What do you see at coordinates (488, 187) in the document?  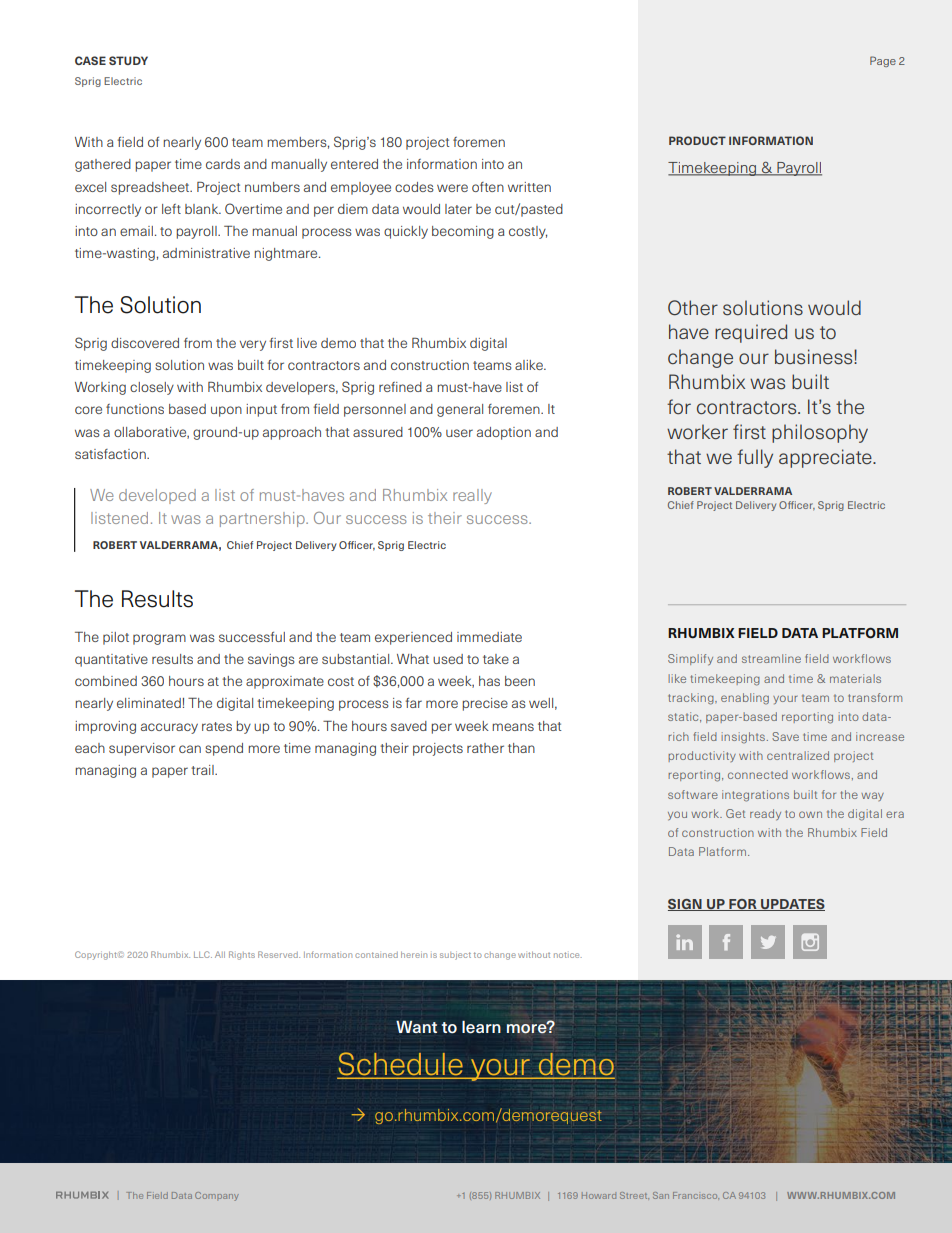 I see `often` at bounding box center [488, 187].
